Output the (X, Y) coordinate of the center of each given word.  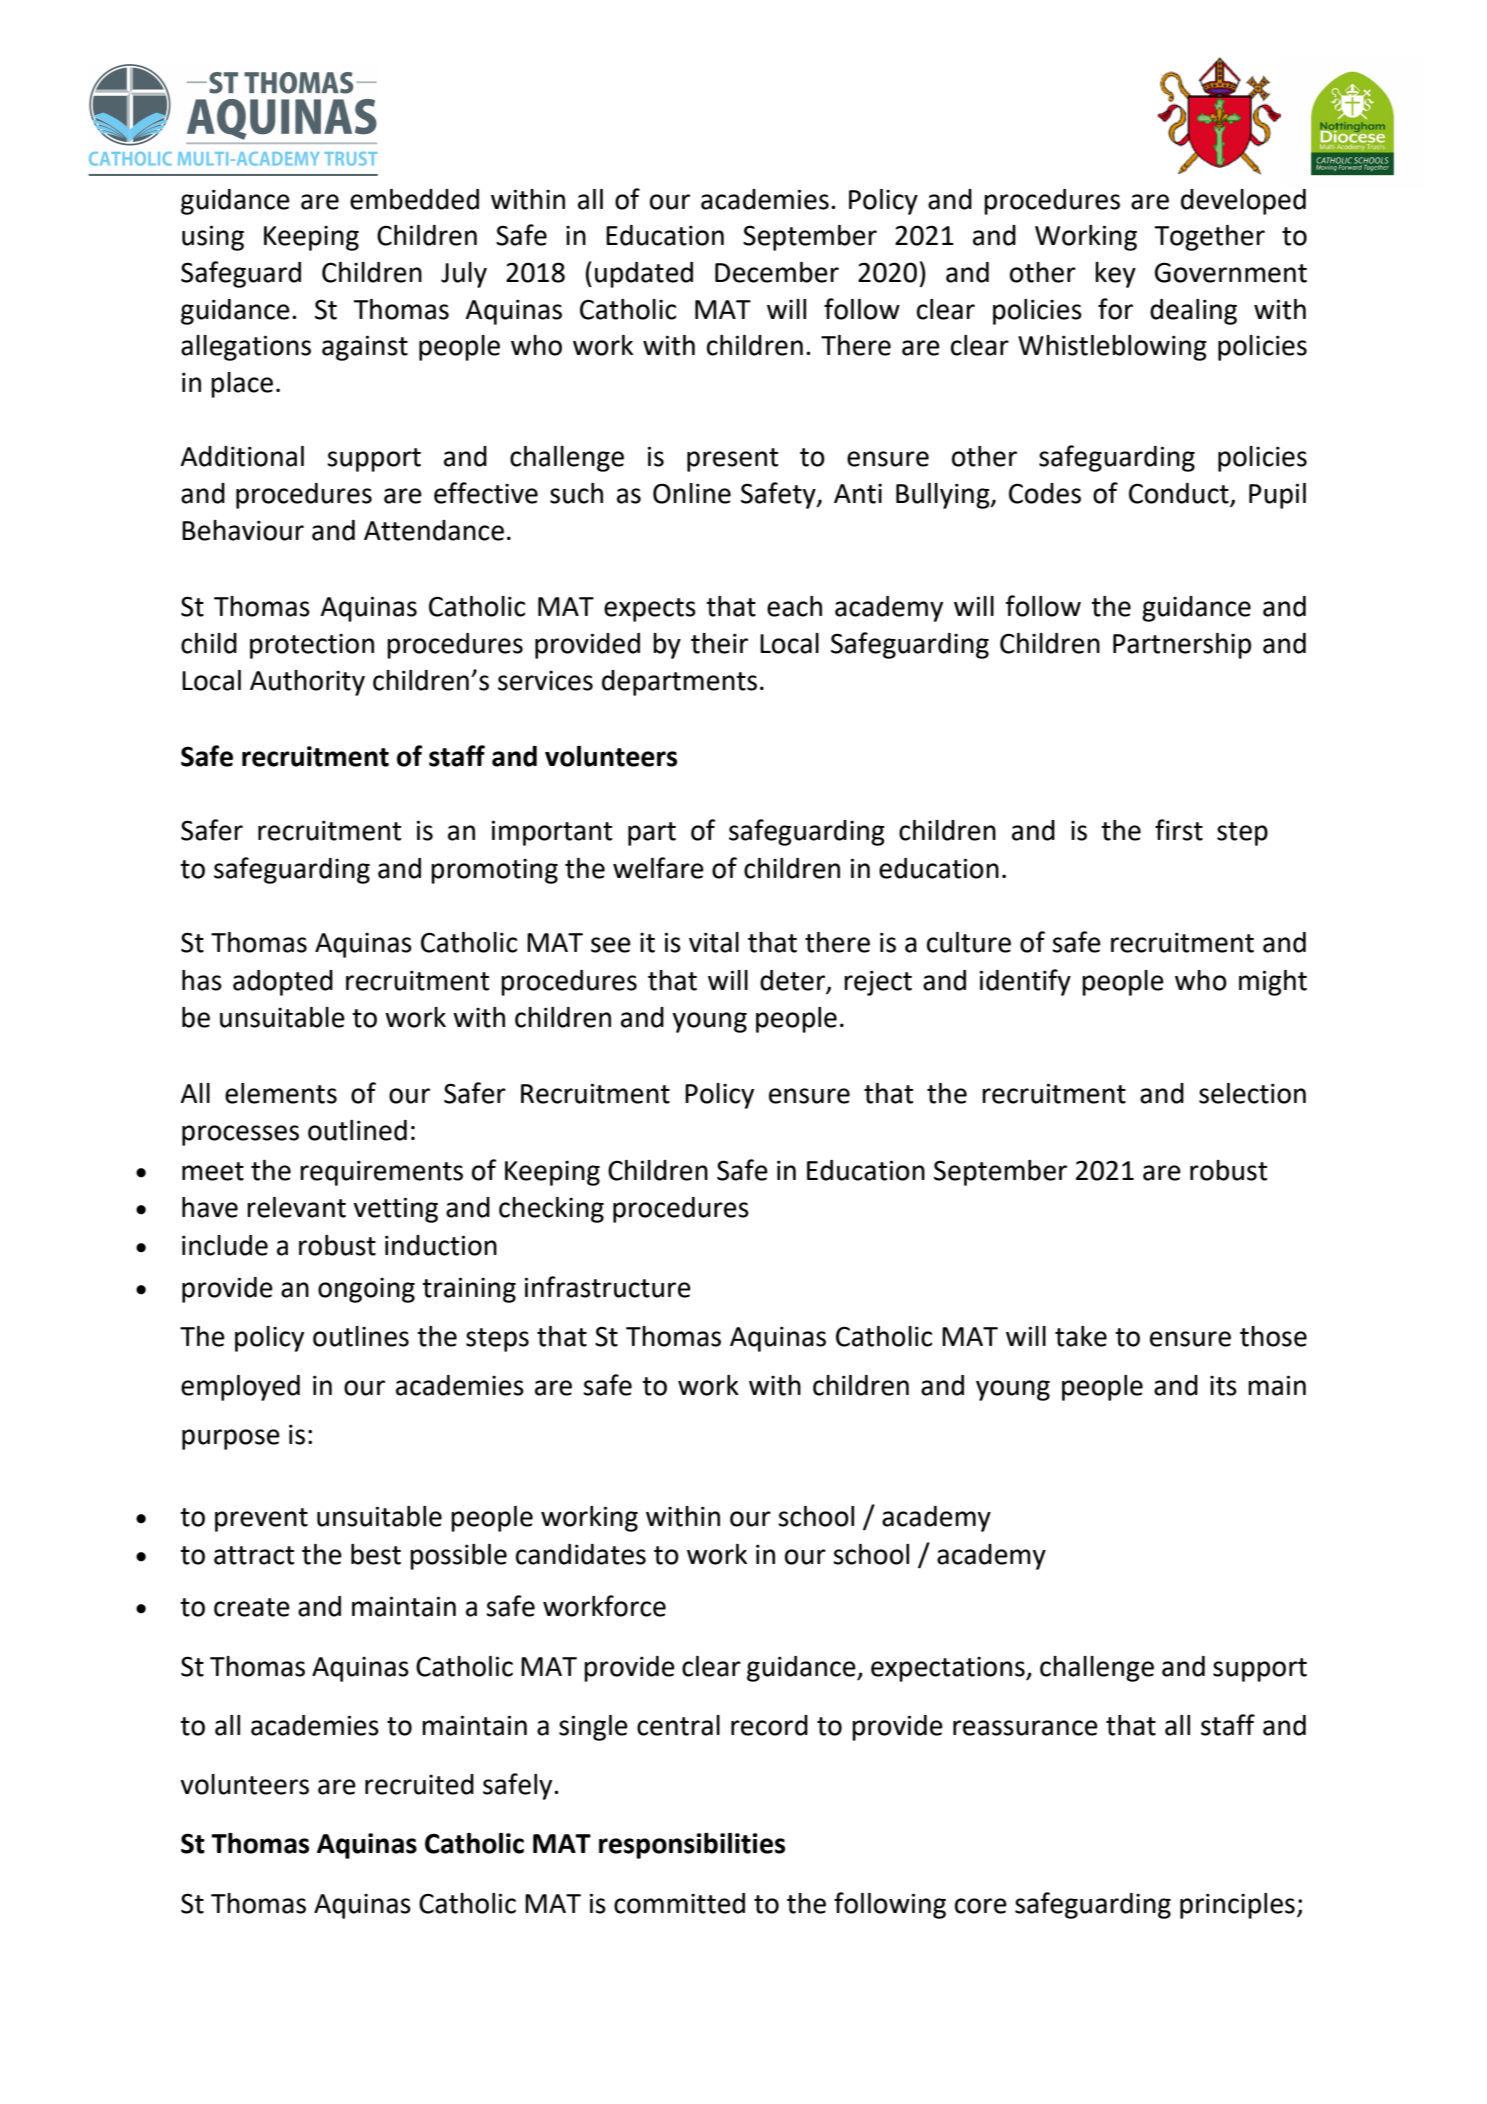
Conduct (1179, 493)
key (1115, 275)
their (719, 643)
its (1223, 1386)
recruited (419, 1784)
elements (281, 1093)
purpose (231, 1439)
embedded (414, 199)
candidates (581, 1554)
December (777, 272)
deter (793, 981)
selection (1252, 1093)
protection (312, 646)
